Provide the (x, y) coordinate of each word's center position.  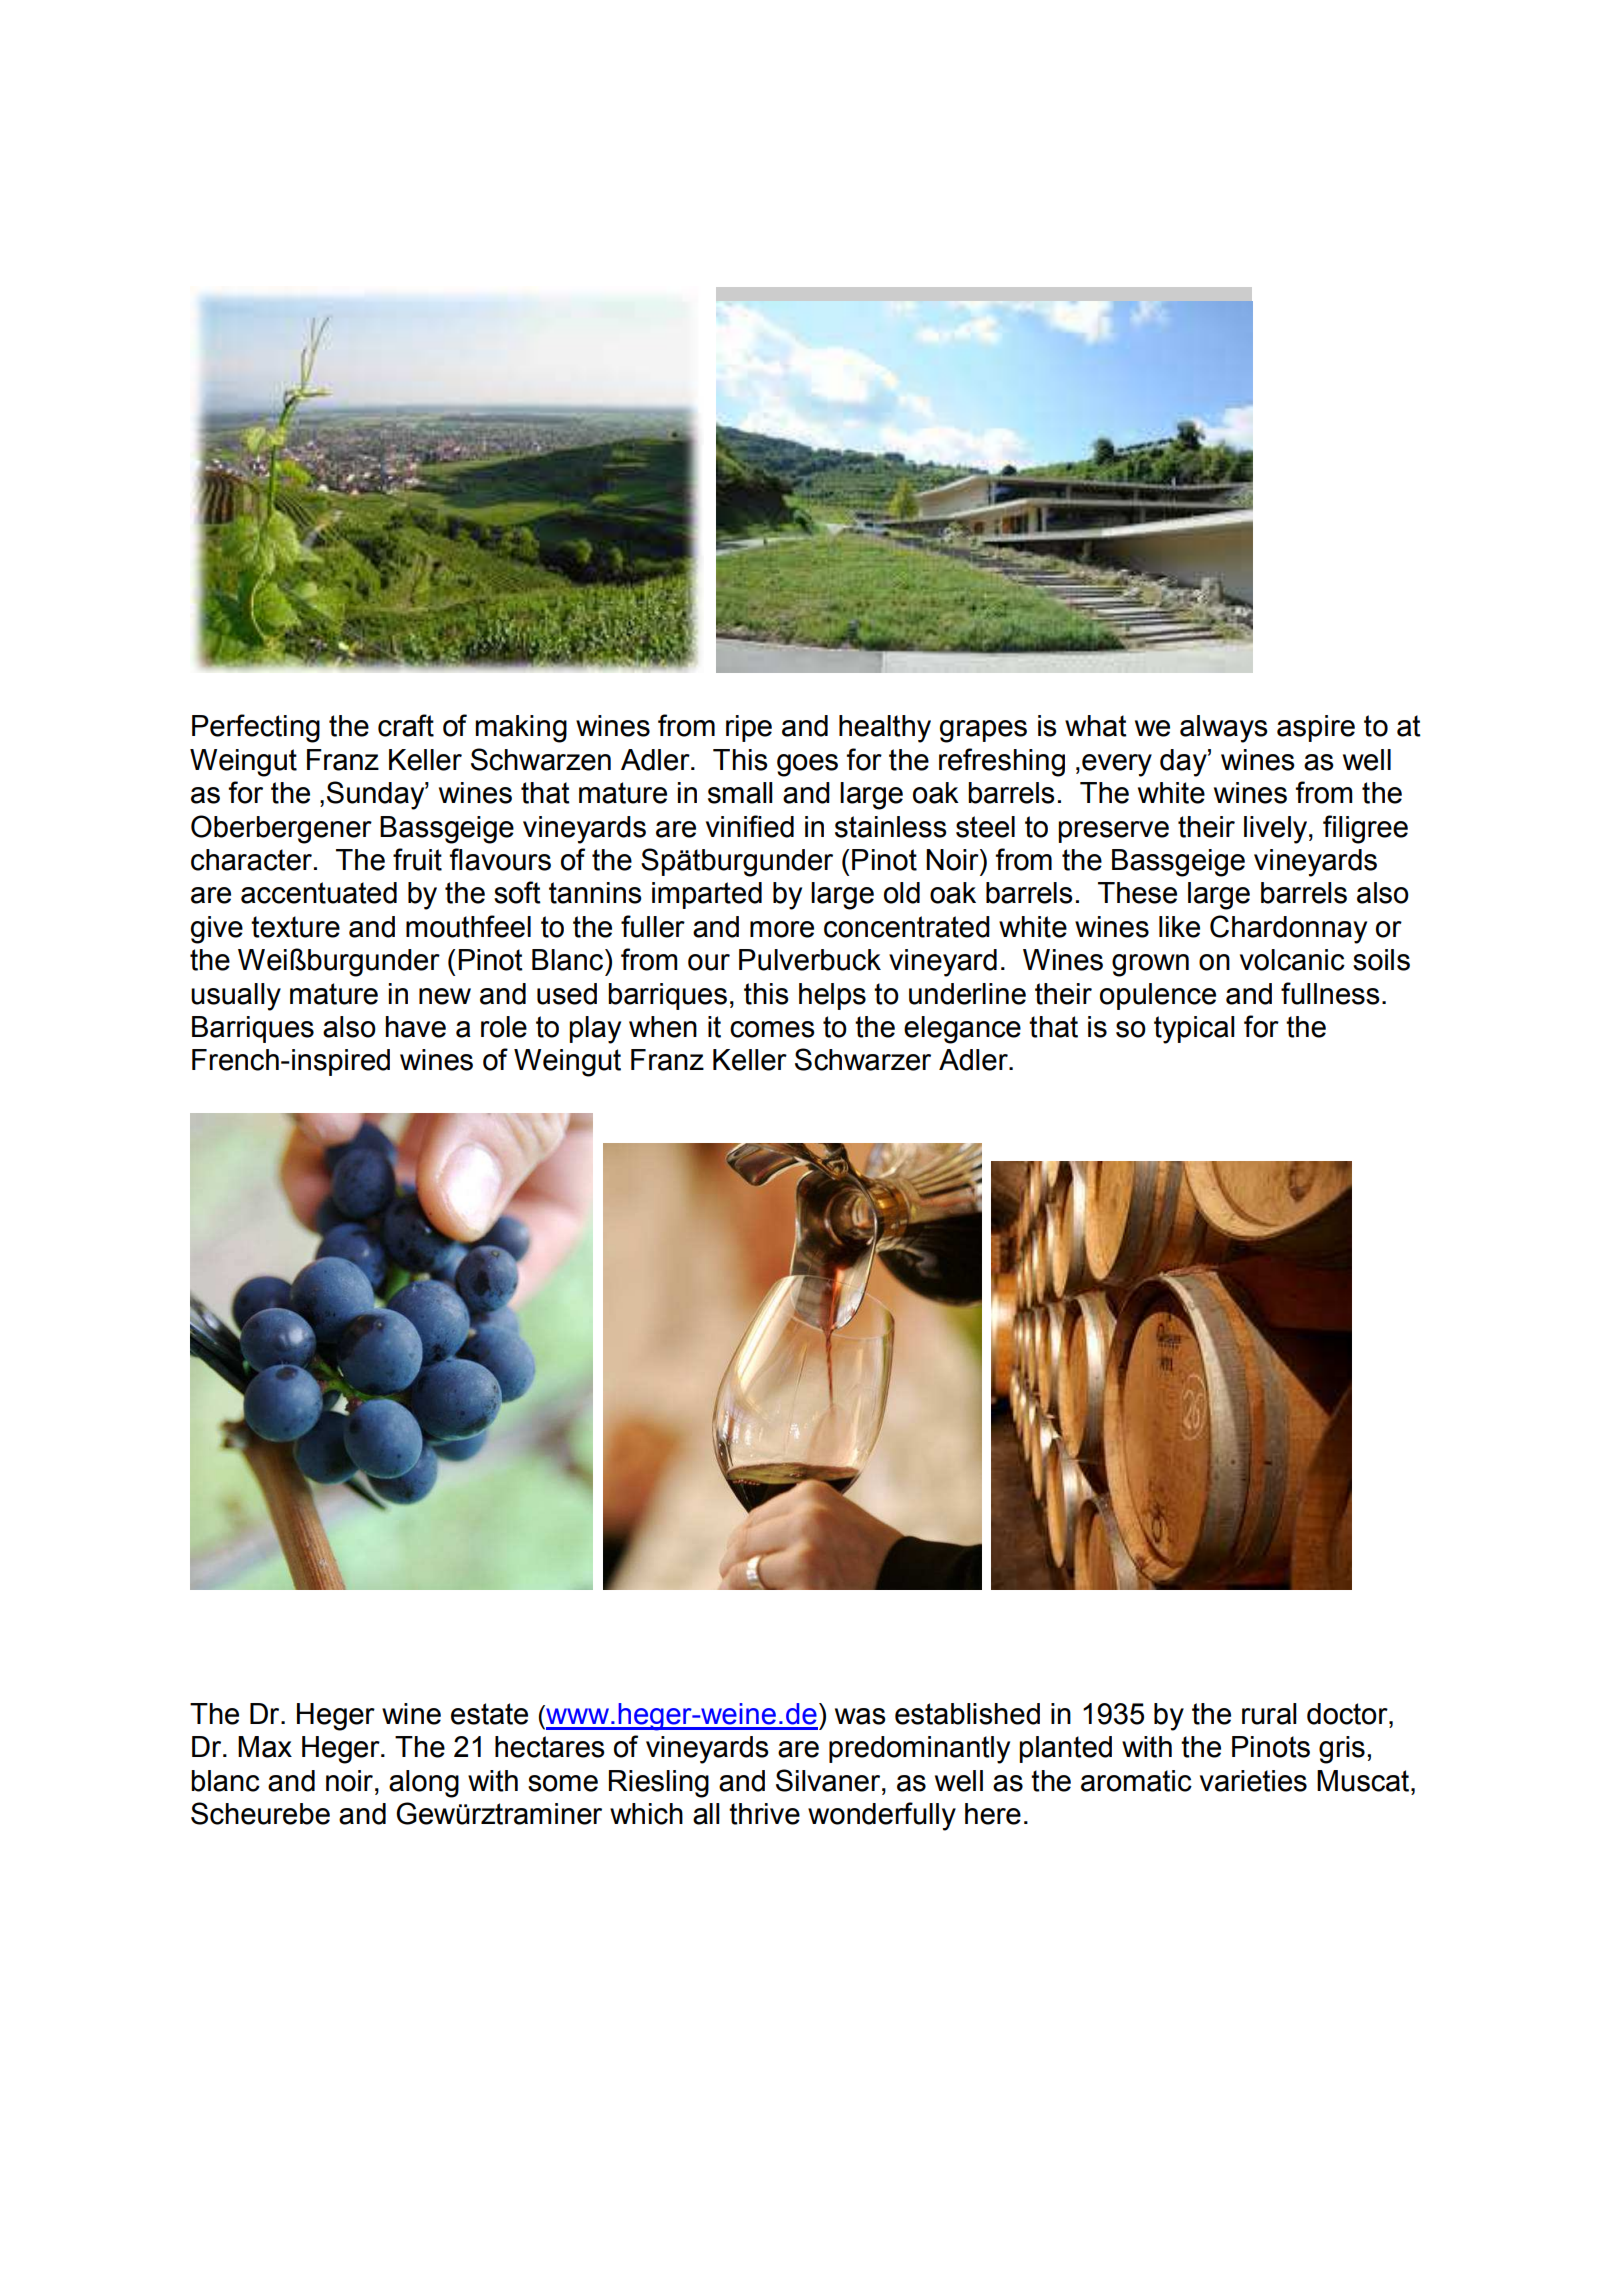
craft (406, 725)
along (424, 1784)
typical (1194, 1030)
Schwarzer (863, 1059)
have (415, 1027)
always (1224, 729)
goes (807, 765)
